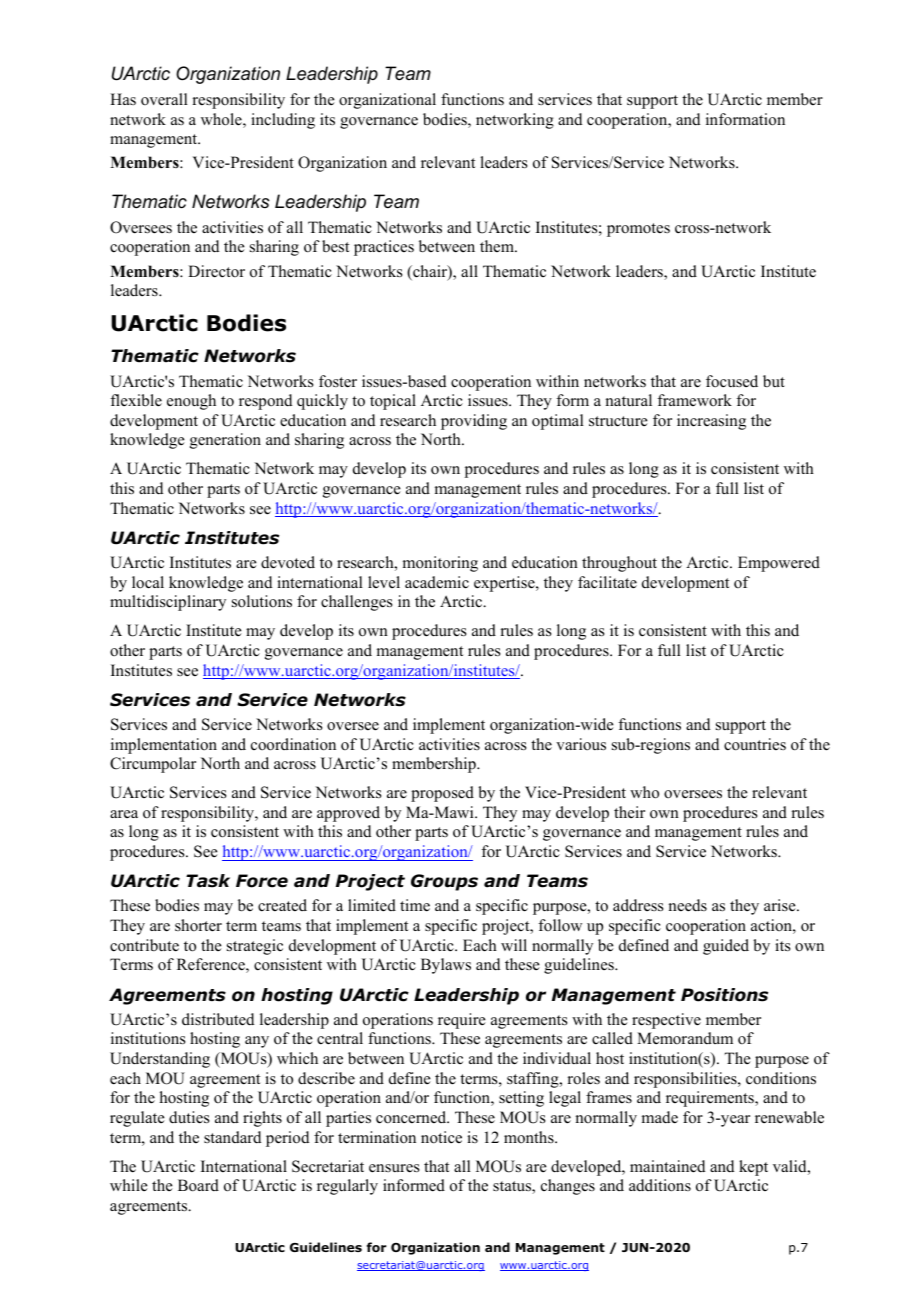  Describe the element at coordinates (668, 1166) in the document. I see `maintained` at that location.
